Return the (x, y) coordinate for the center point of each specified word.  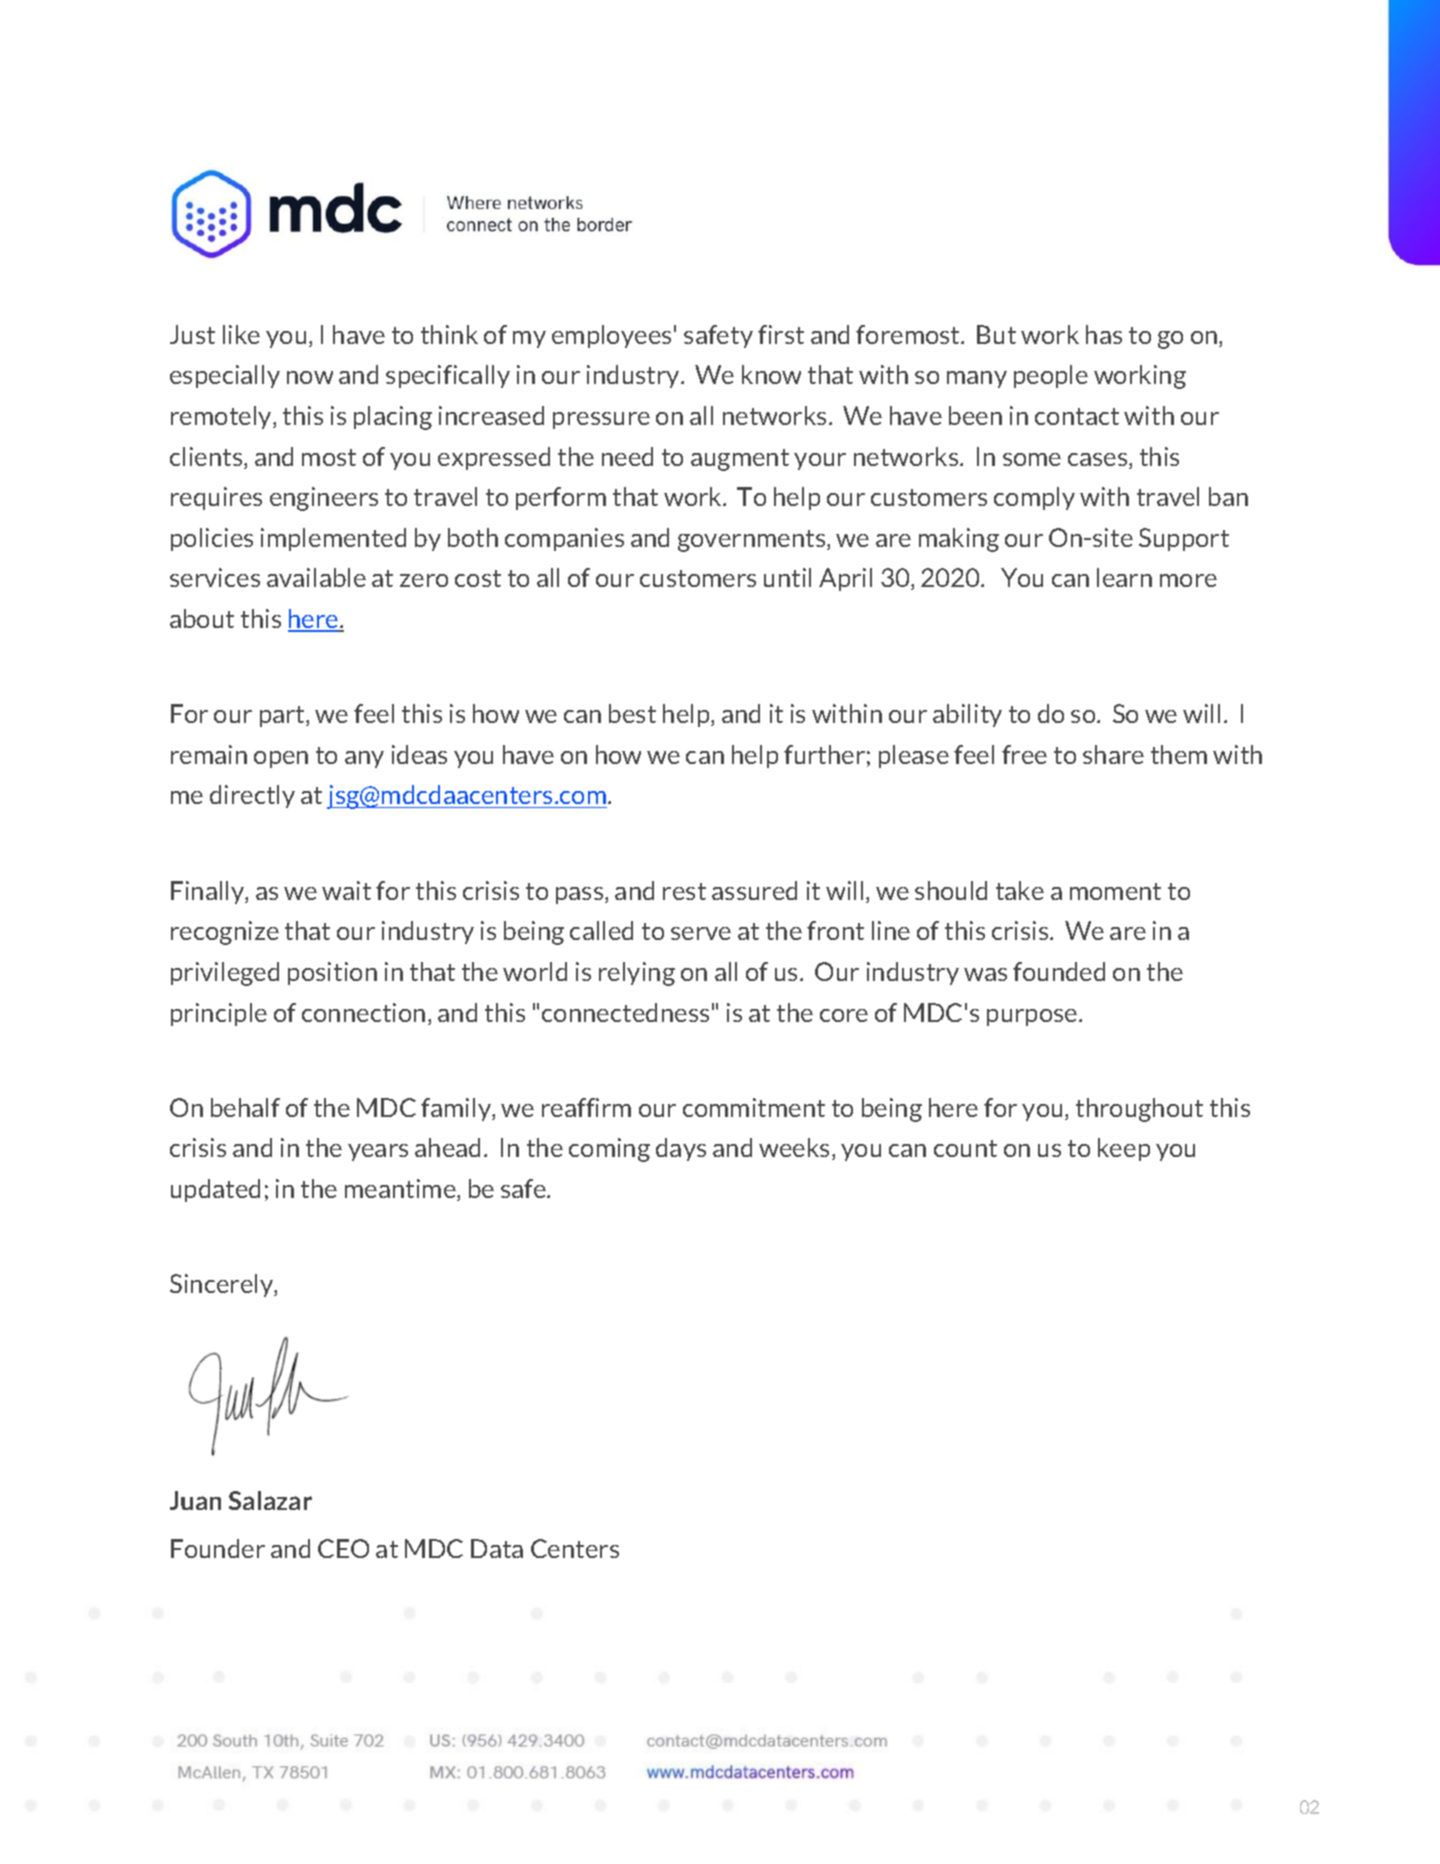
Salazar (270, 1500)
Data (497, 1548)
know (771, 374)
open (281, 759)
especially (225, 376)
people (1051, 376)
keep (1124, 1149)
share (1113, 754)
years (378, 1152)
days (681, 1149)
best (632, 713)
